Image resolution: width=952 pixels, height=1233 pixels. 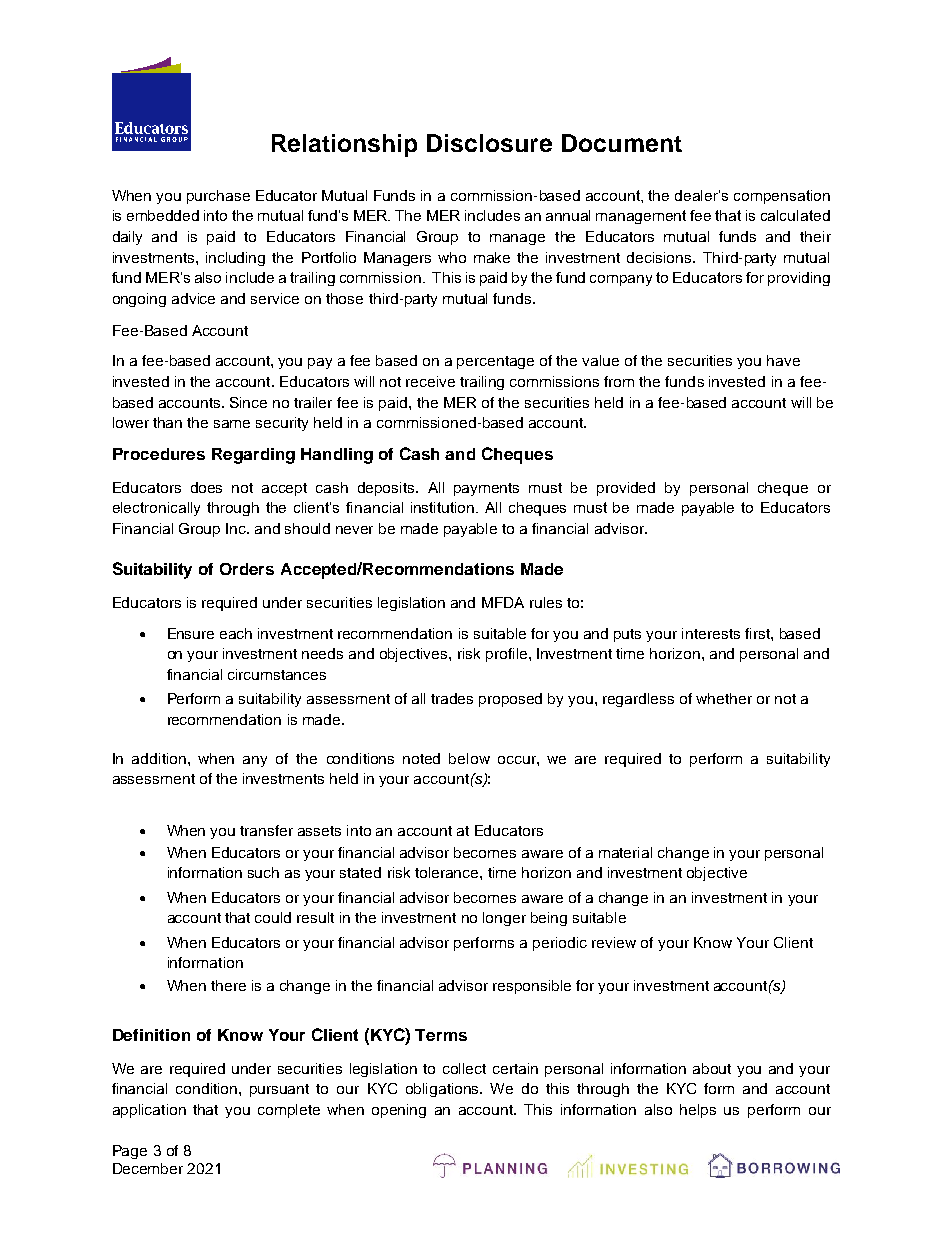 What do you see at coordinates (218, 197) in the page?
I see `purchase` at bounding box center [218, 197].
